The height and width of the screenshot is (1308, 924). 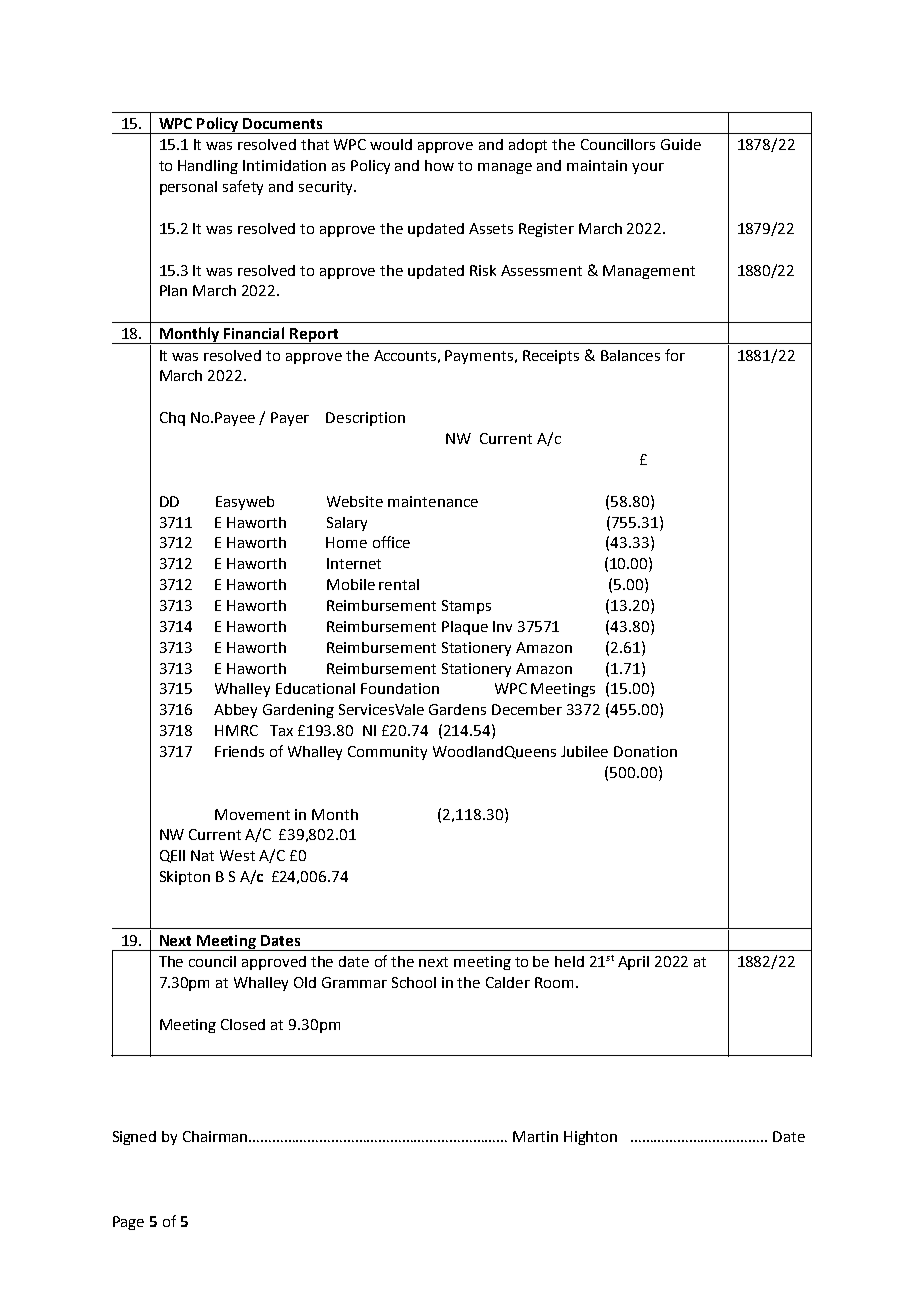 What do you see at coordinates (208, 167) in the screenshot?
I see `Handling` at bounding box center [208, 167].
